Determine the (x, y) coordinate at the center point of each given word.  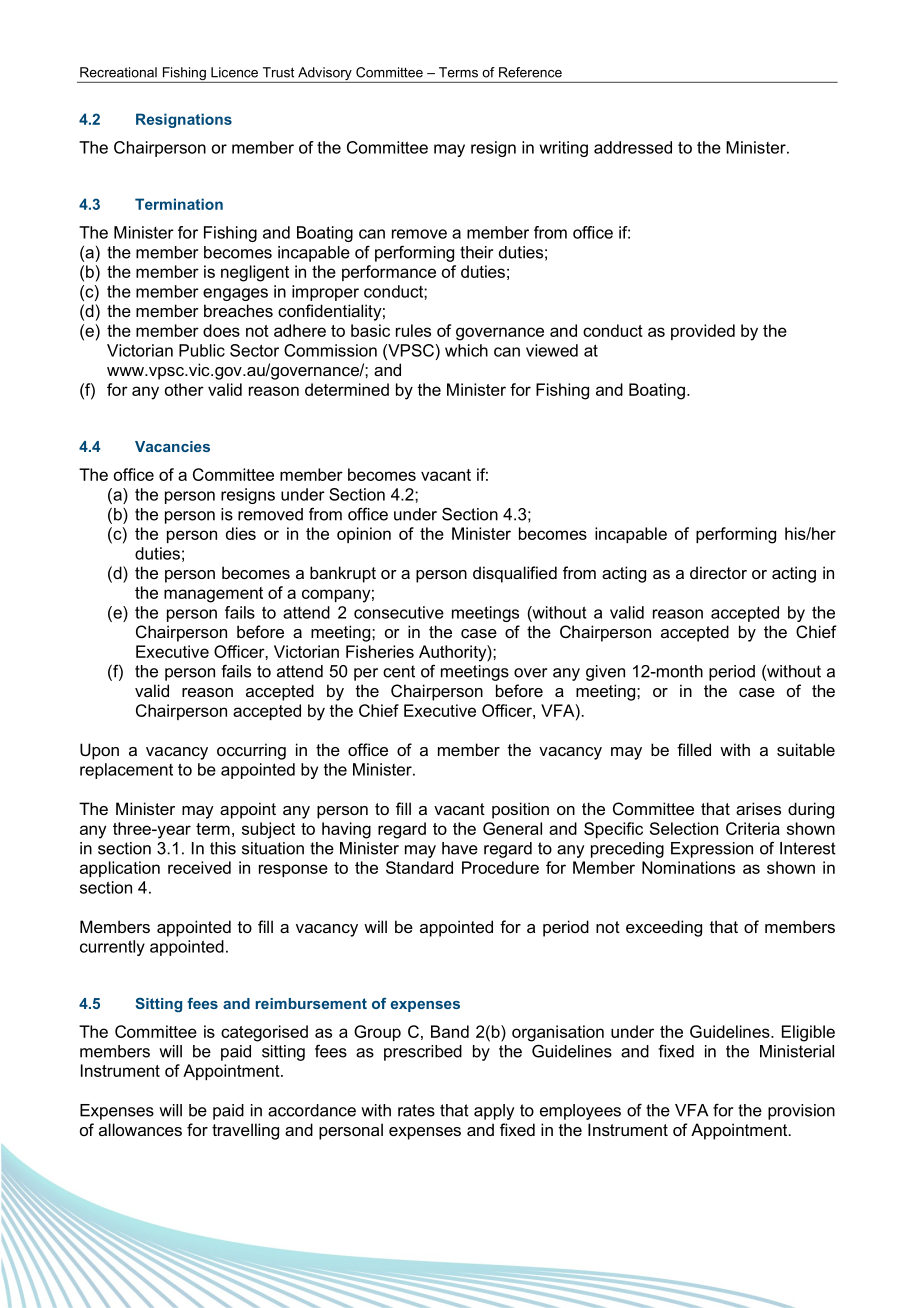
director (718, 572)
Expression (712, 850)
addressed (633, 147)
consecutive (399, 612)
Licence (234, 72)
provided (703, 332)
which (466, 350)
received (199, 867)
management (213, 595)
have (460, 848)
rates (416, 1110)
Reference (530, 72)
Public (202, 350)
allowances (140, 1129)
